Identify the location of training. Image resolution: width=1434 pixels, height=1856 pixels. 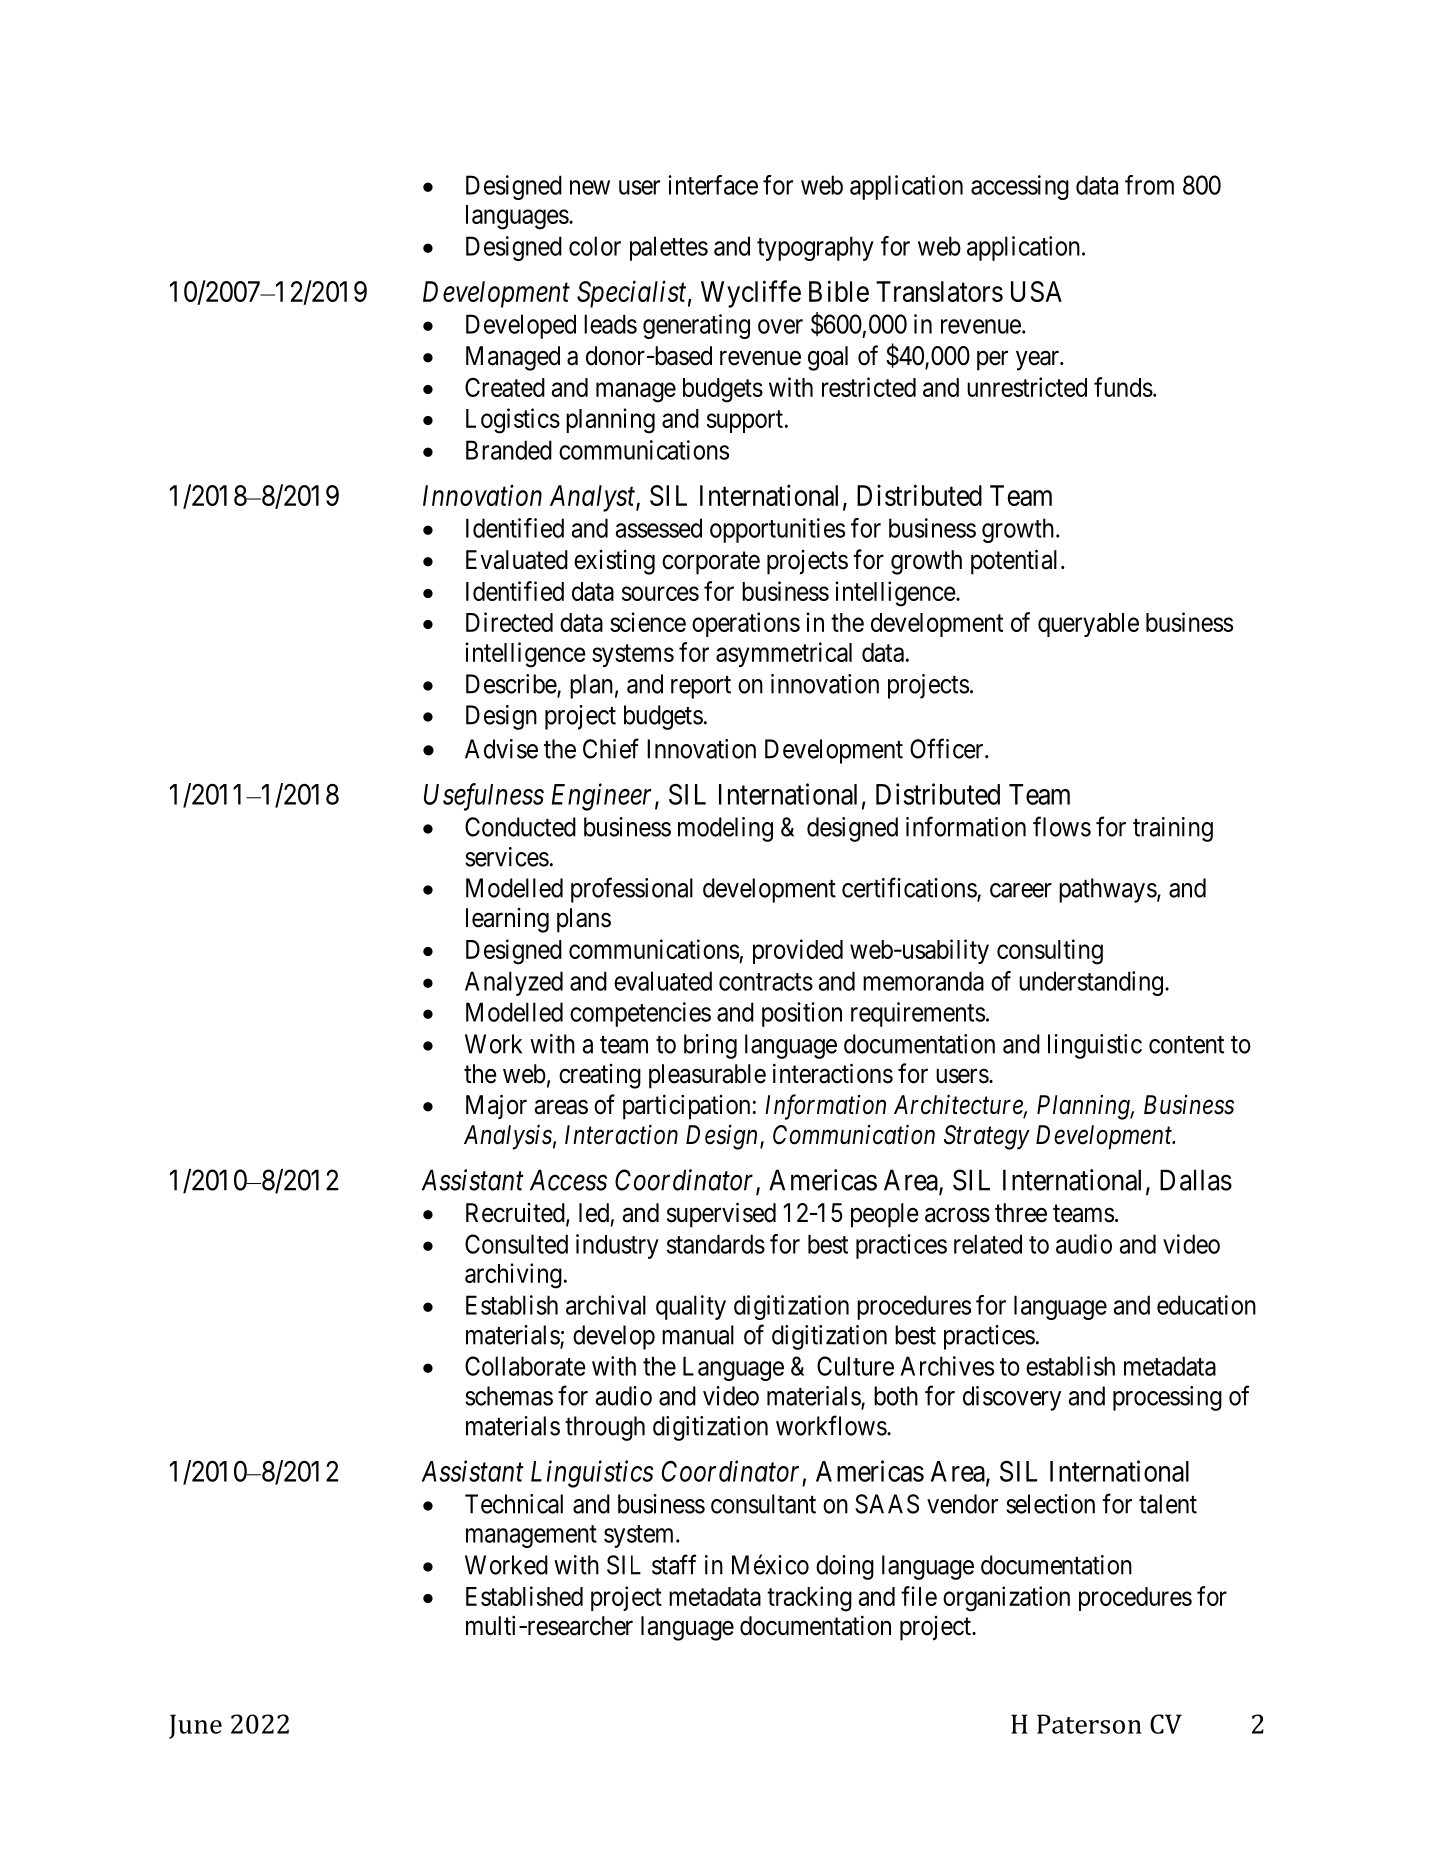
(1173, 829).
